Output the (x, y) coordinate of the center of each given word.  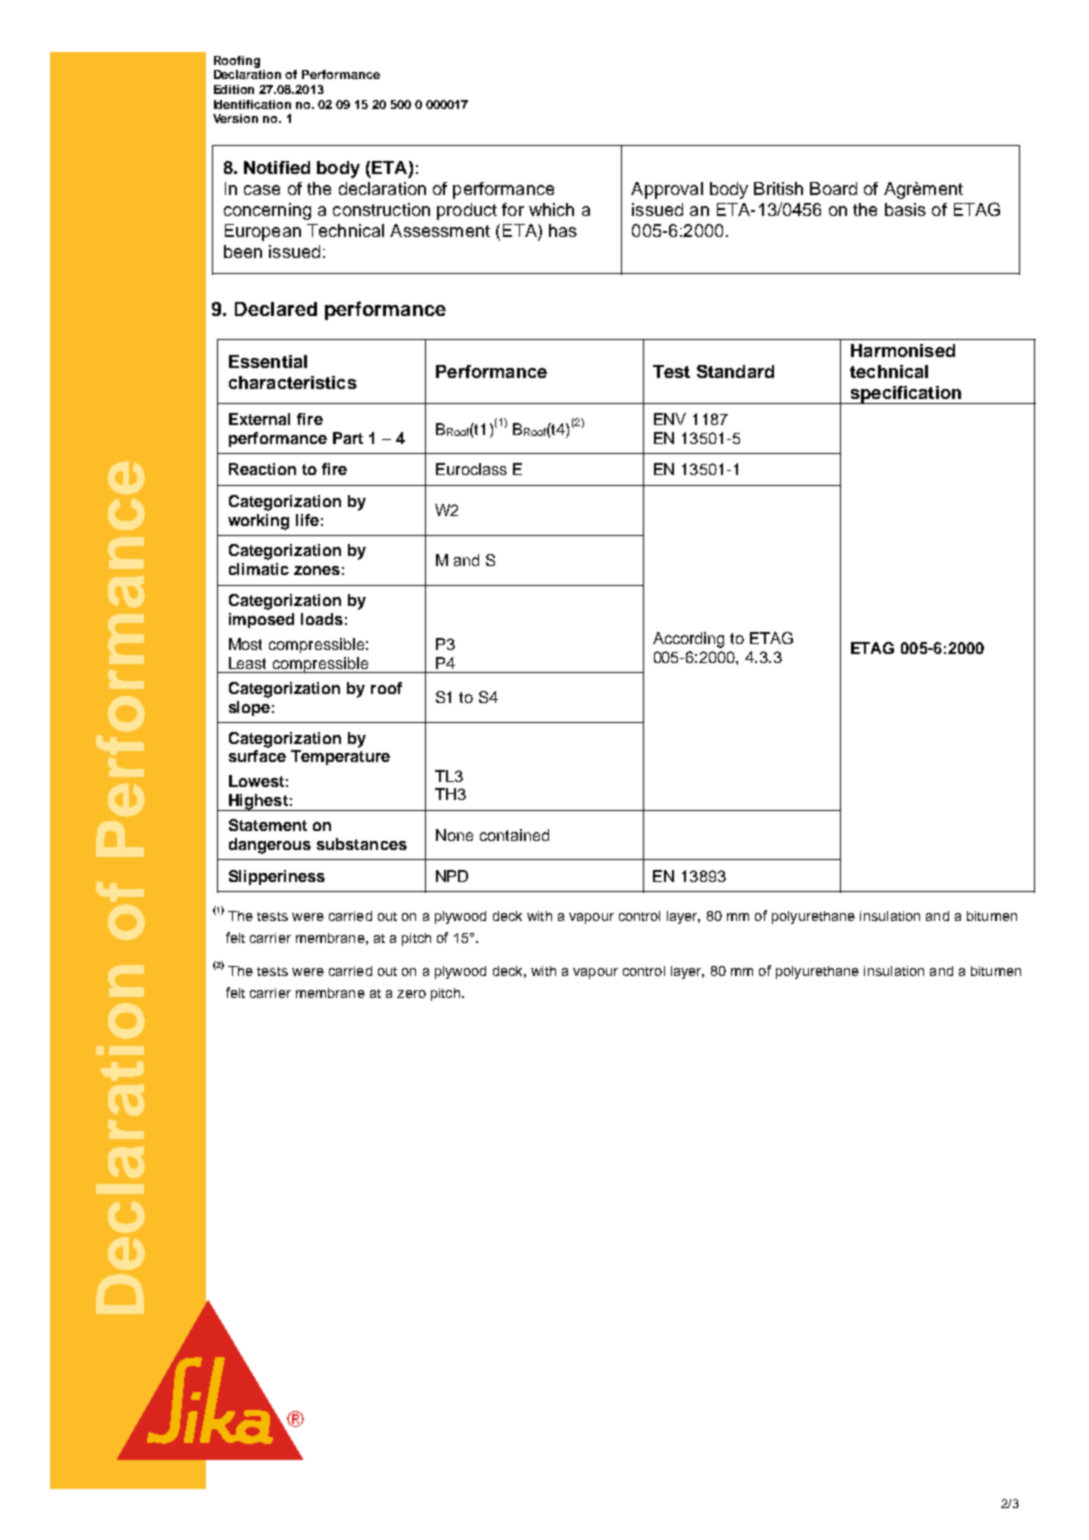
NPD (452, 876)
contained (514, 835)
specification (905, 395)
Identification (252, 104)
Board (833, 188)
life (307, 520)
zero (411, 994)
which (551, 209)
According (688, 640)
